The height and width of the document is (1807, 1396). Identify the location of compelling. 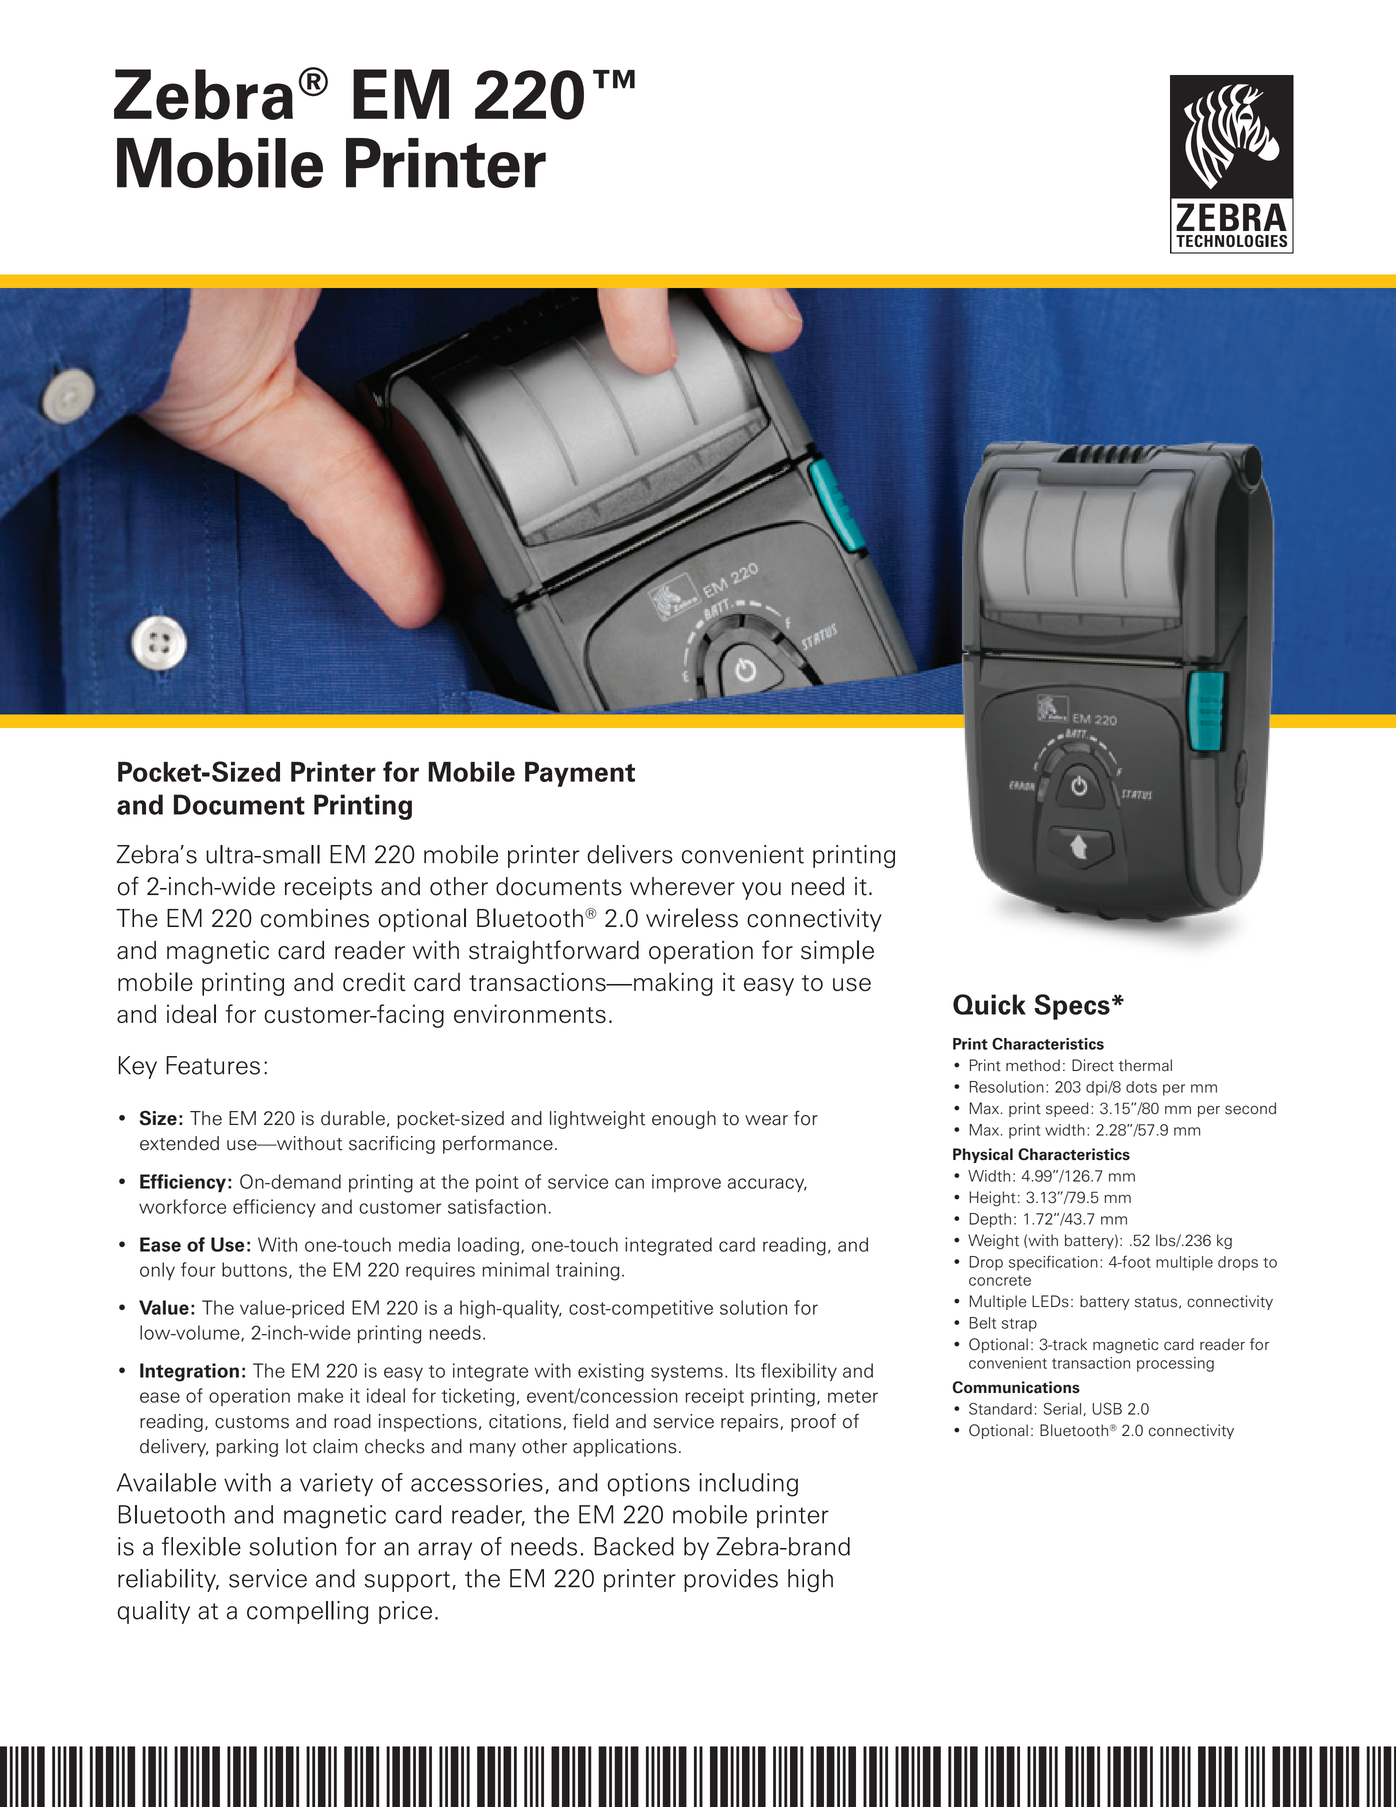
(307, 1612).
